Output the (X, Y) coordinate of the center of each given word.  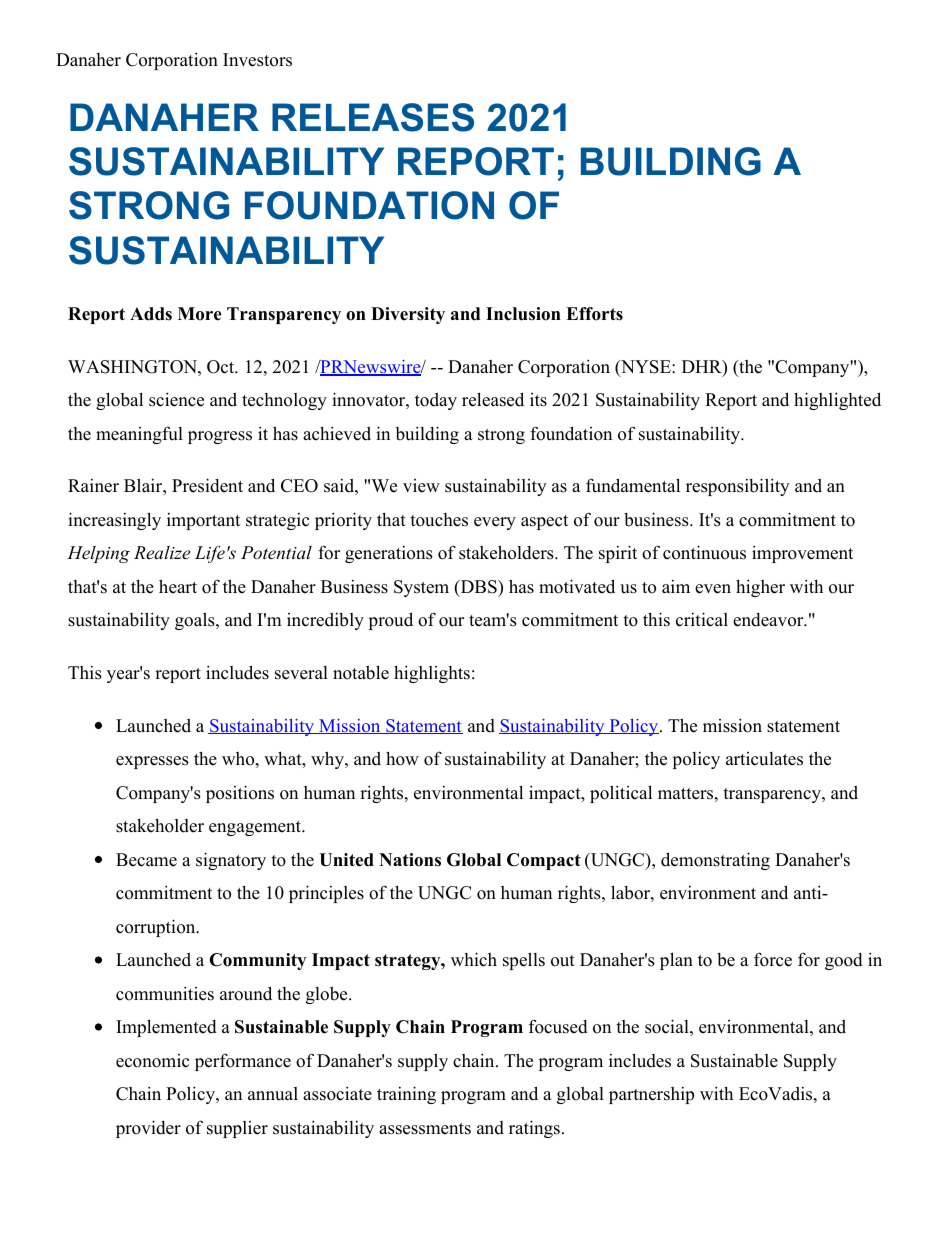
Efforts (594, 314)
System (421, 588)
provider (148, 1129)
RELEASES (373, 117)
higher (760, 588)
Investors (257, 60)
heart (178, 586)
